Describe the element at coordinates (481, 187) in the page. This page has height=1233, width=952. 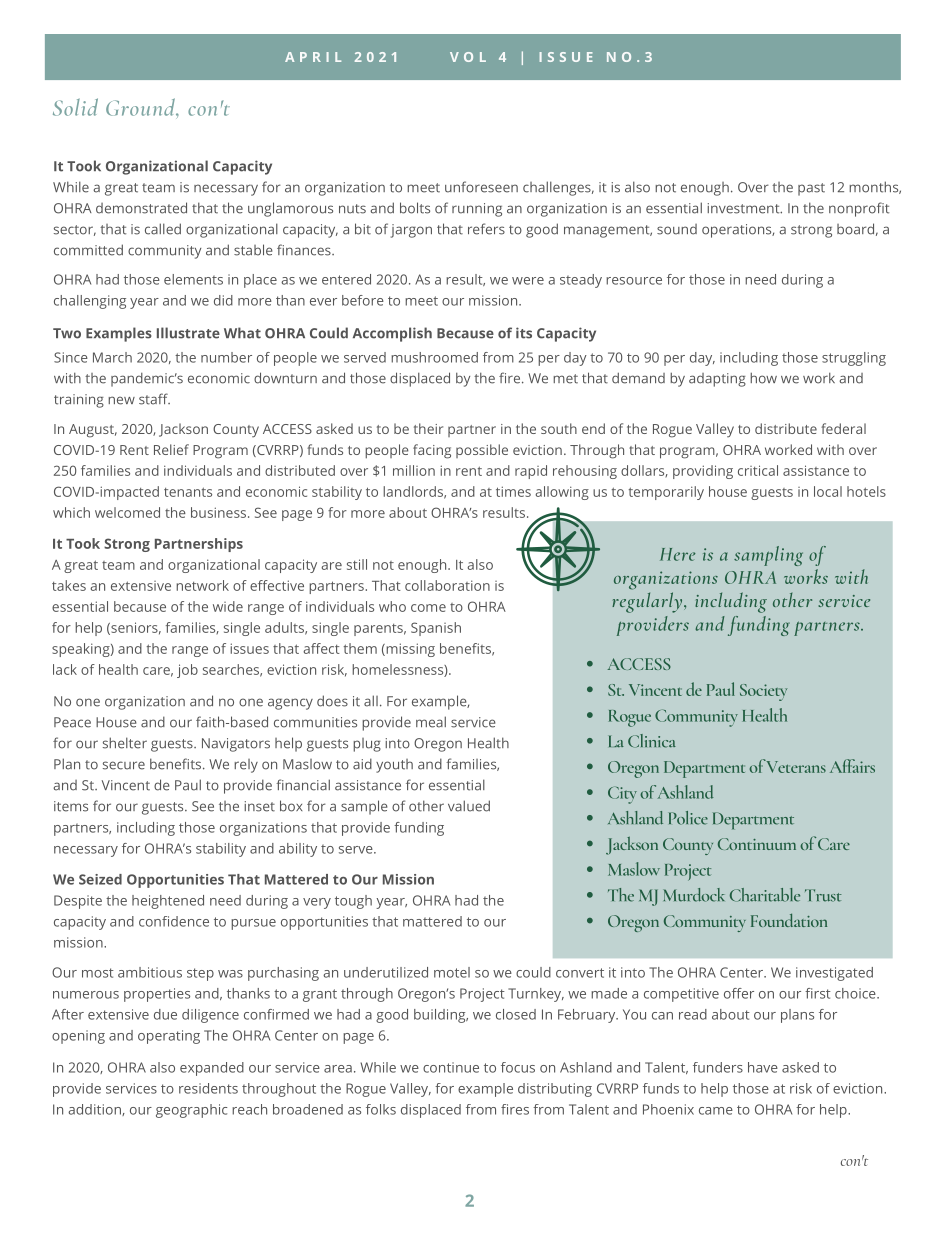
I see `unforeseen` at that location.
